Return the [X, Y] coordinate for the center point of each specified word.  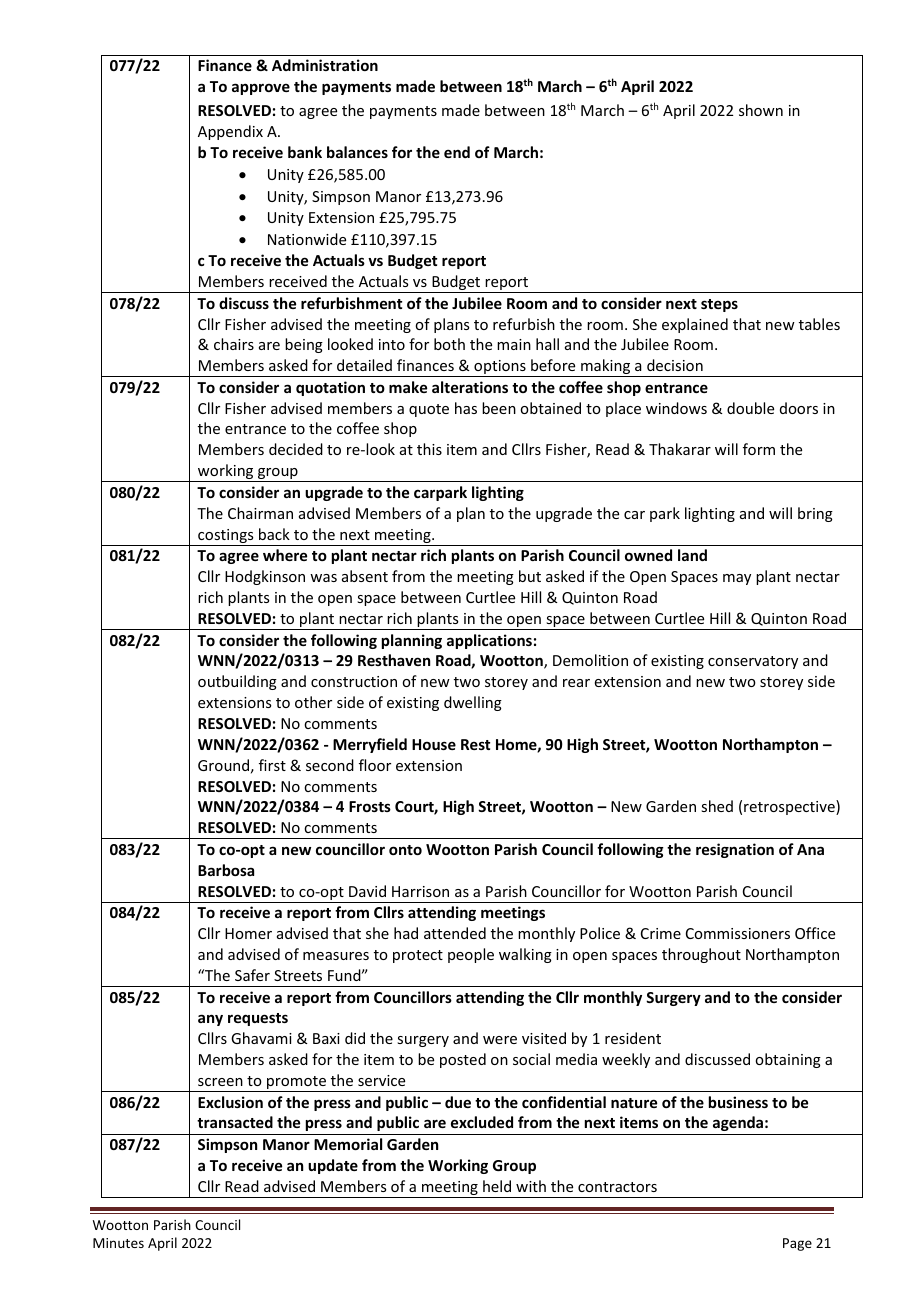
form [759, 449]
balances [357, 152]
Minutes [118, 1243]
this [429, 449]
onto [405, 850]
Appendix [230, 132]
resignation [735, 850]
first [272, 765]
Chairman [260, 513]
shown [761, 110]
